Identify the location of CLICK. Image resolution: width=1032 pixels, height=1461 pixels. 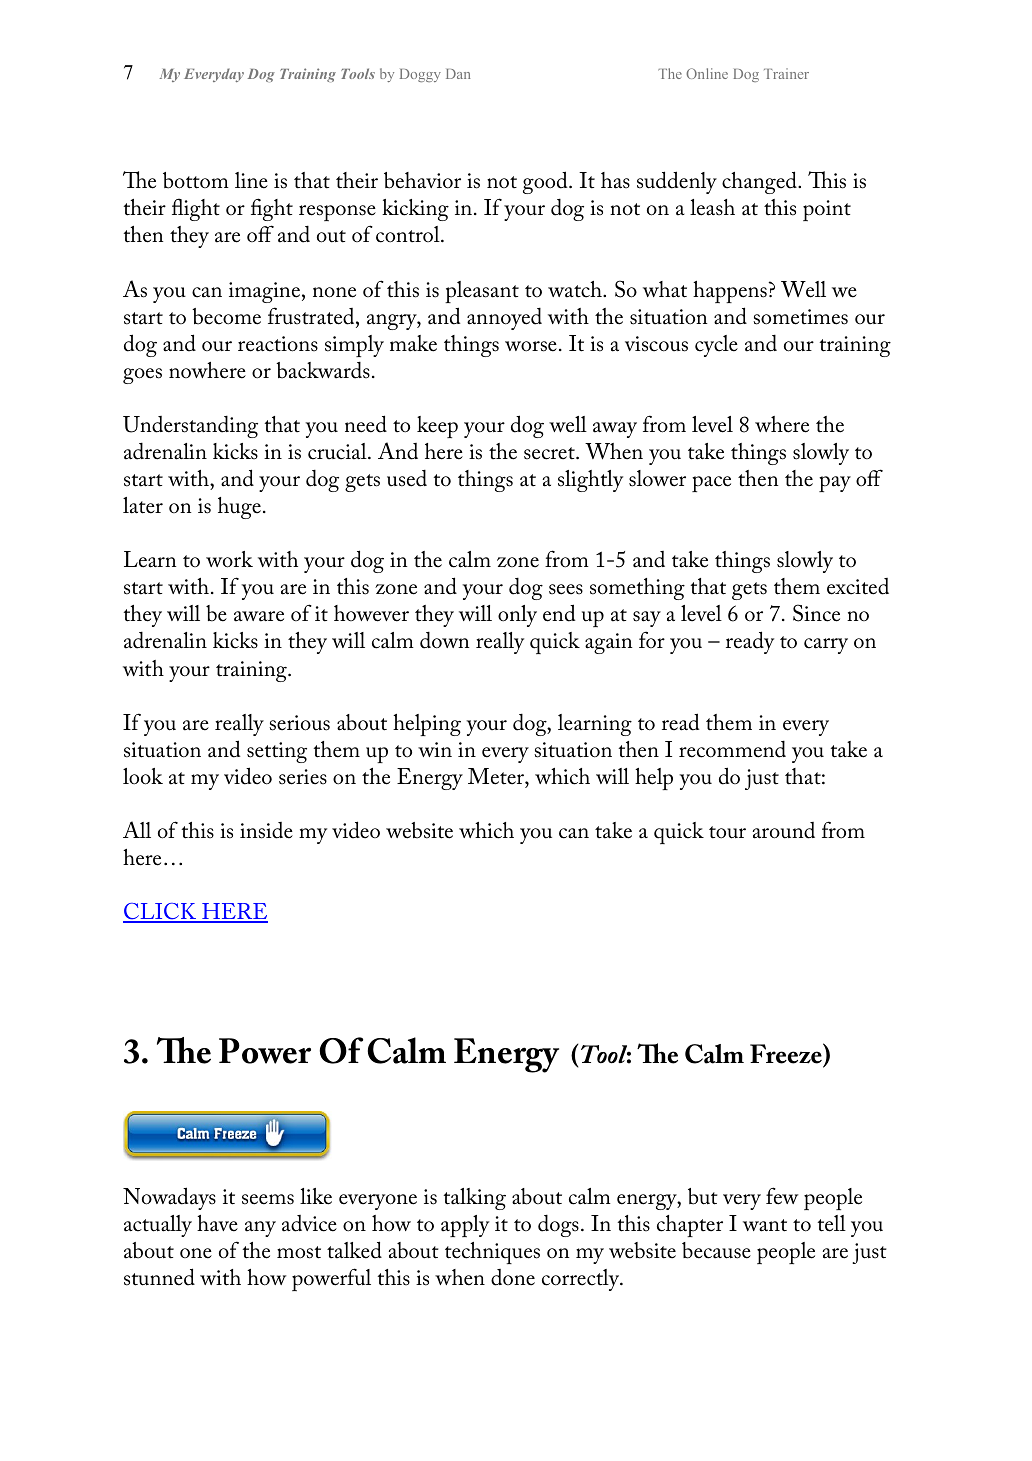
(161, 912).
